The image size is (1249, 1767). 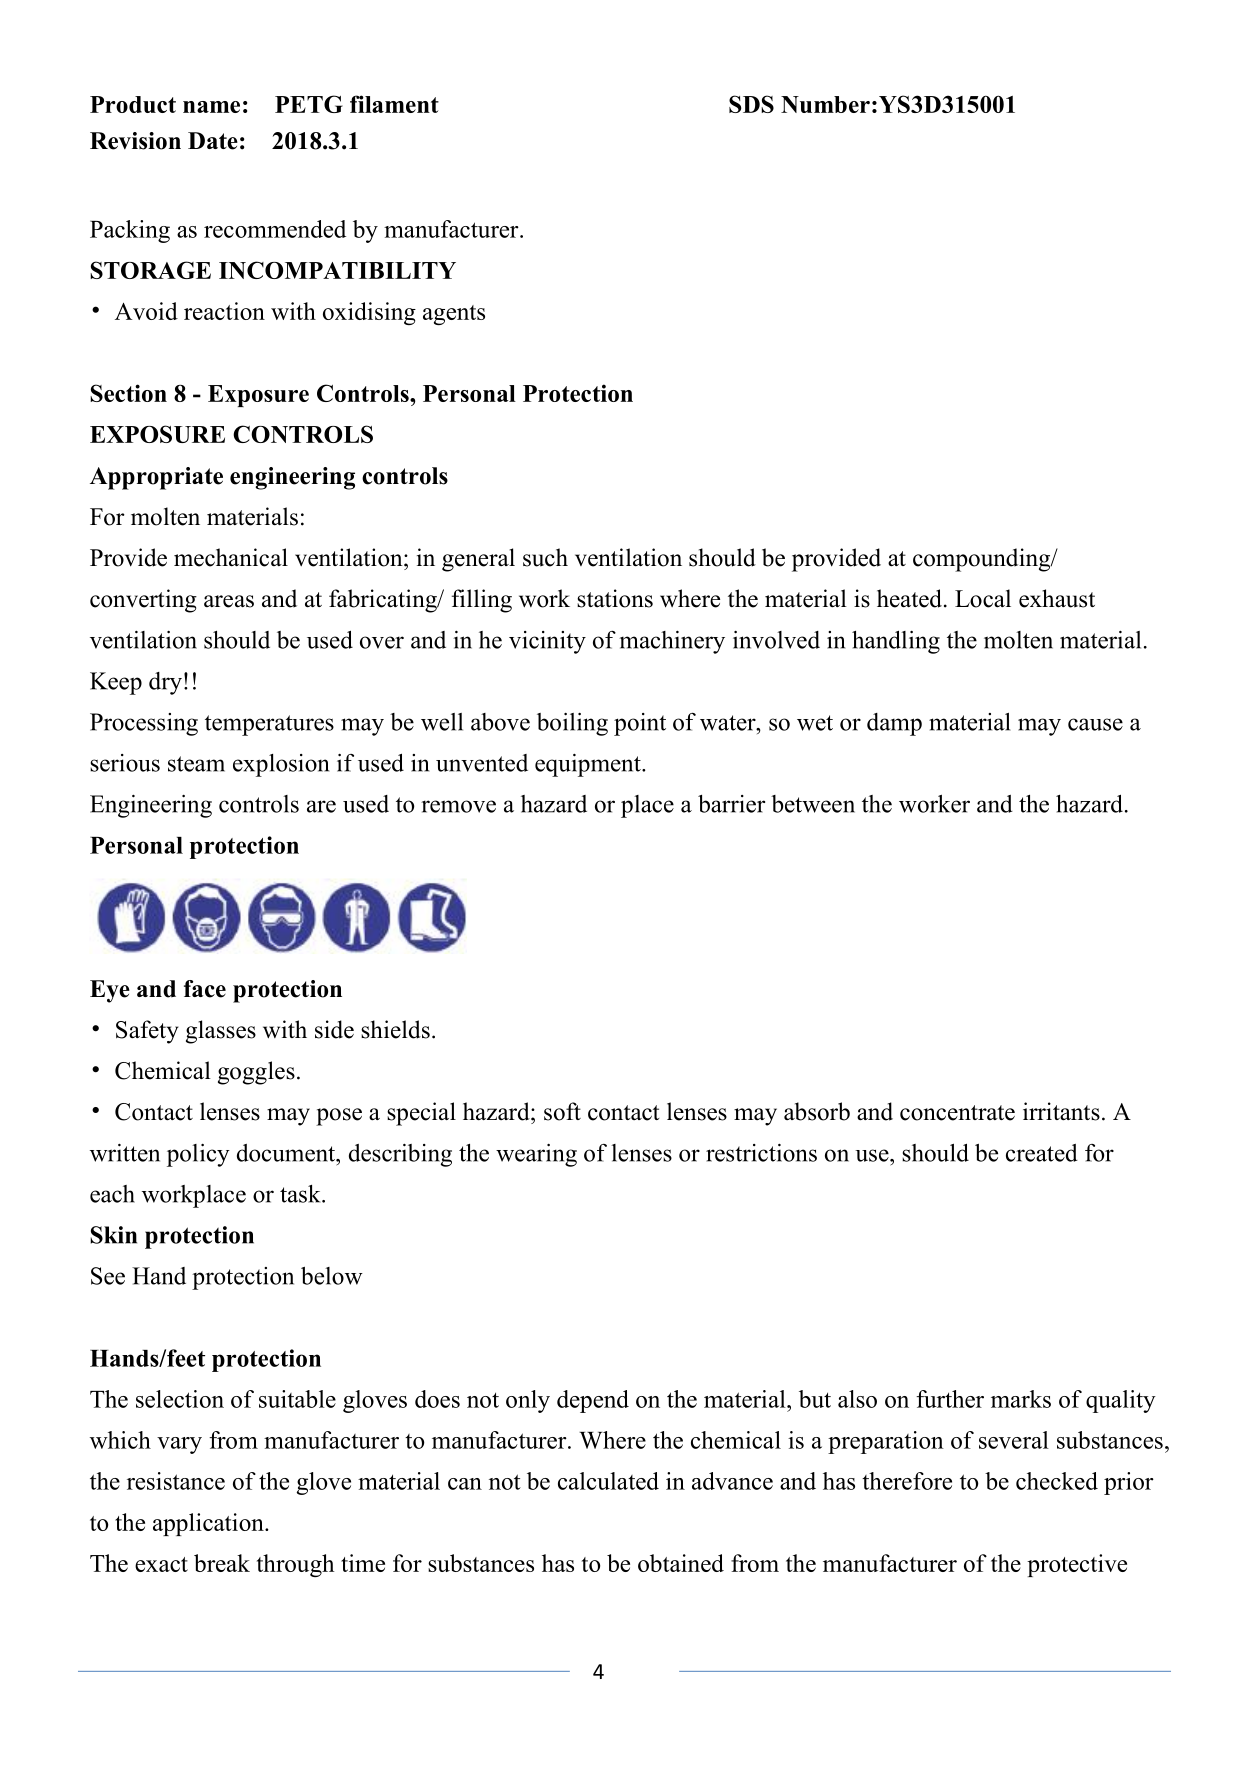 I want to click on concentrate, so click(x=957, y=1113).
